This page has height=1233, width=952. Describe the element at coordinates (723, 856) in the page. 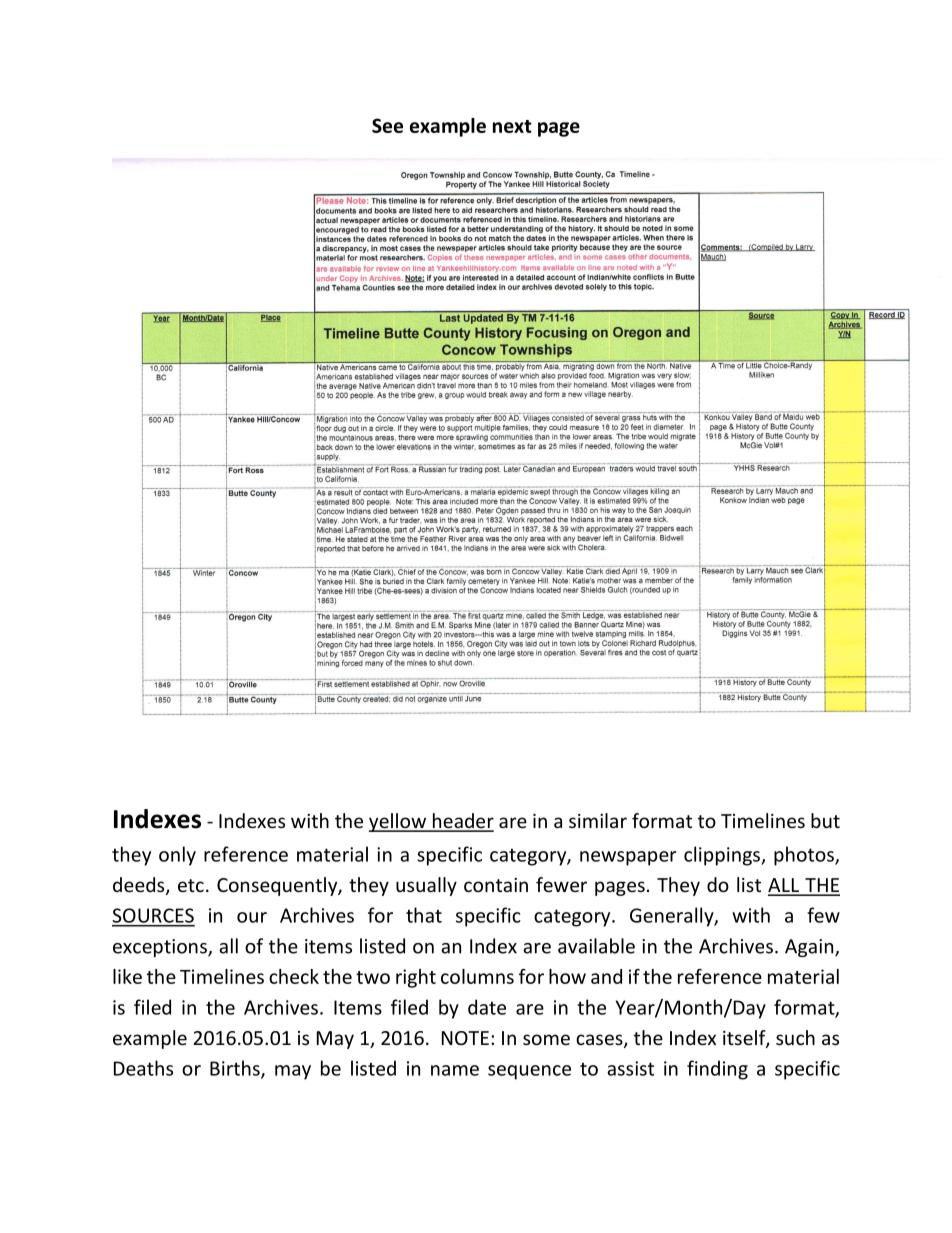

I see `clippings` at that location.
